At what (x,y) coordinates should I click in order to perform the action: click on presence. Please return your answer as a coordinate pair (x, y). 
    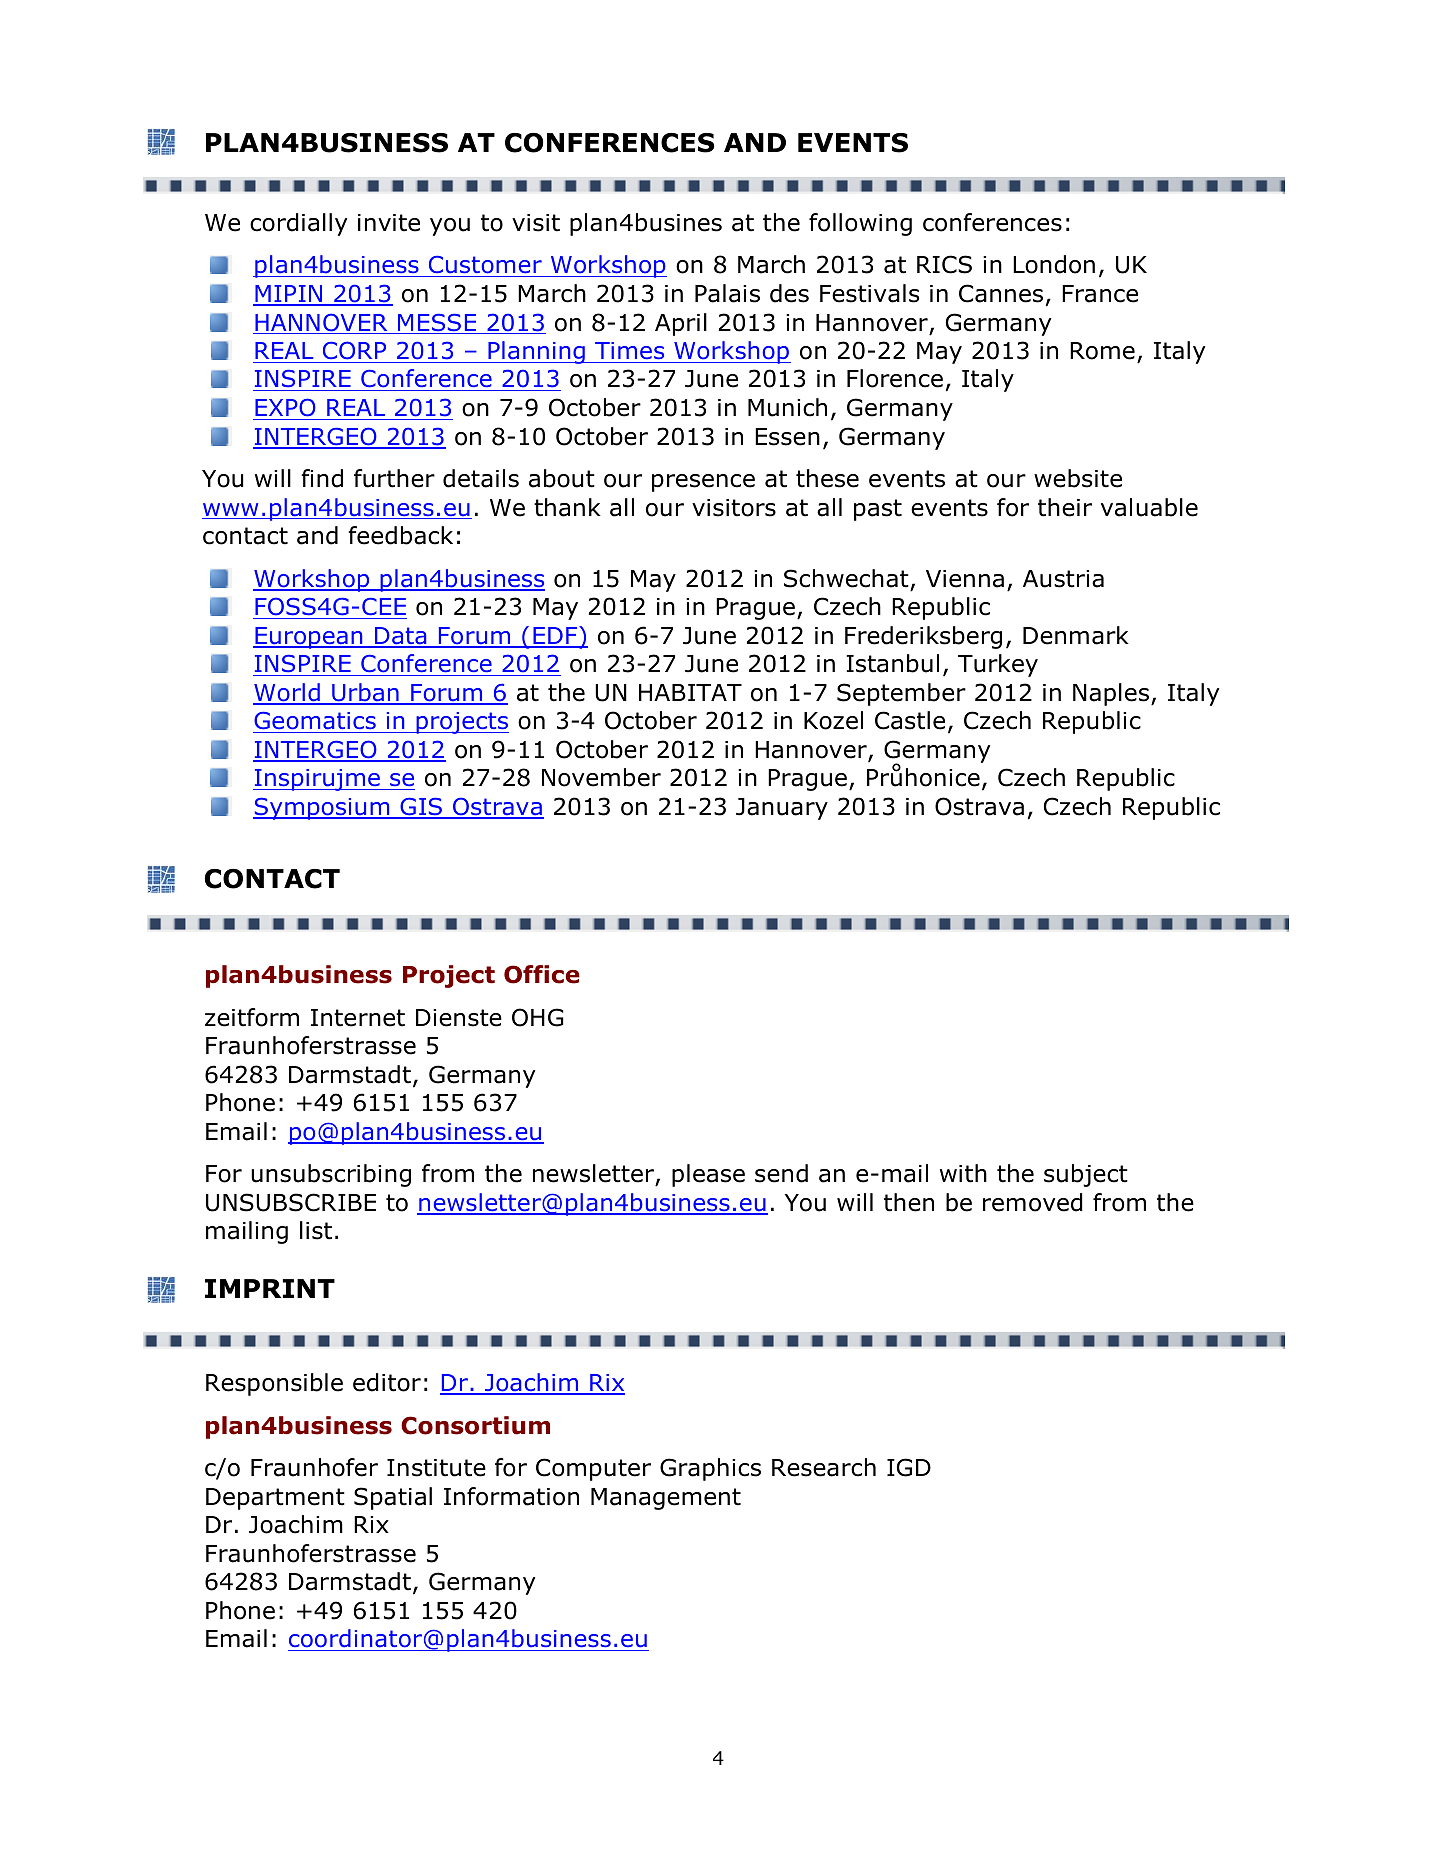
    Looking at the image, I should click on (703, 483).
